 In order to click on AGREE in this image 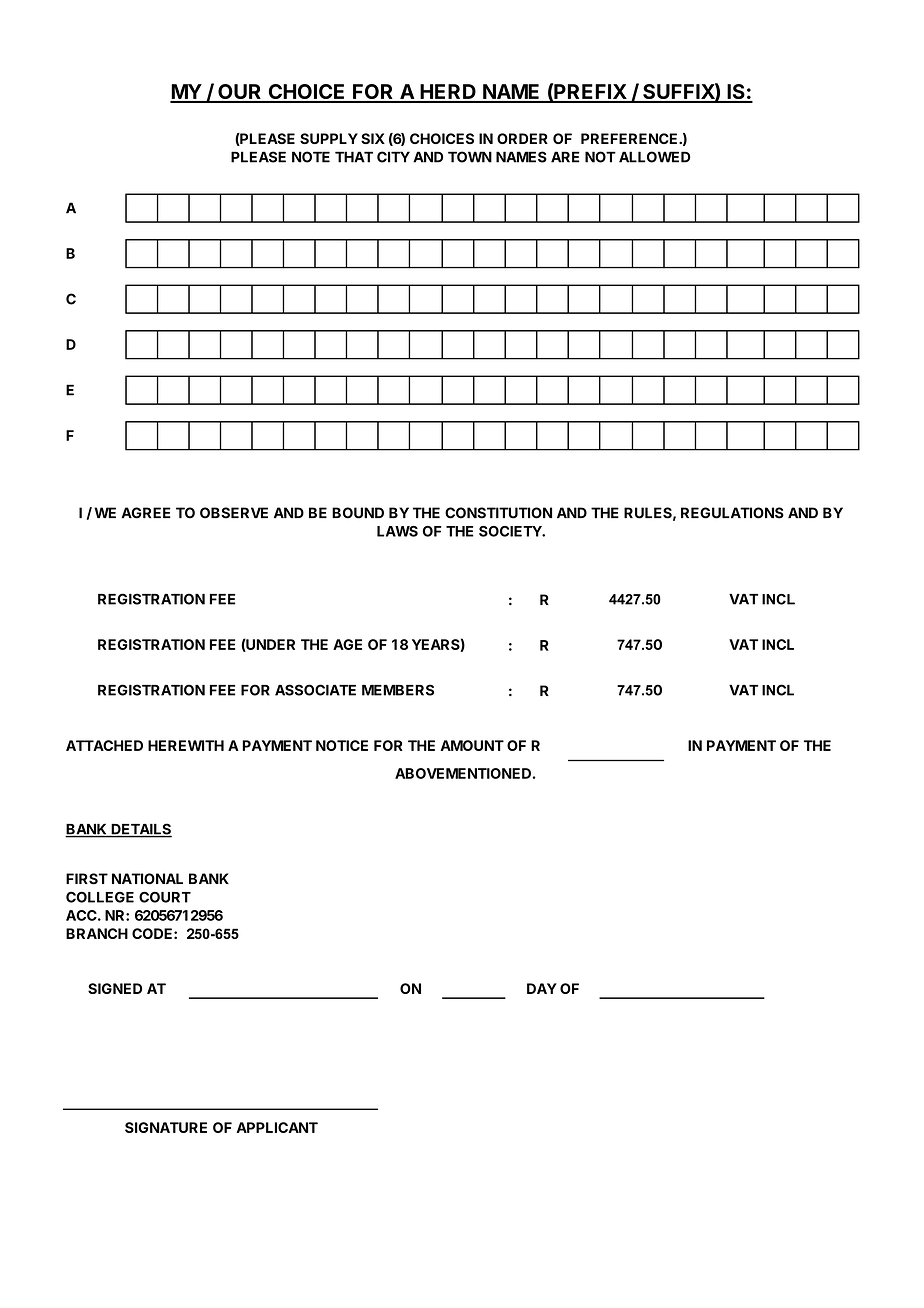, I will do `click(146, 513)`.
